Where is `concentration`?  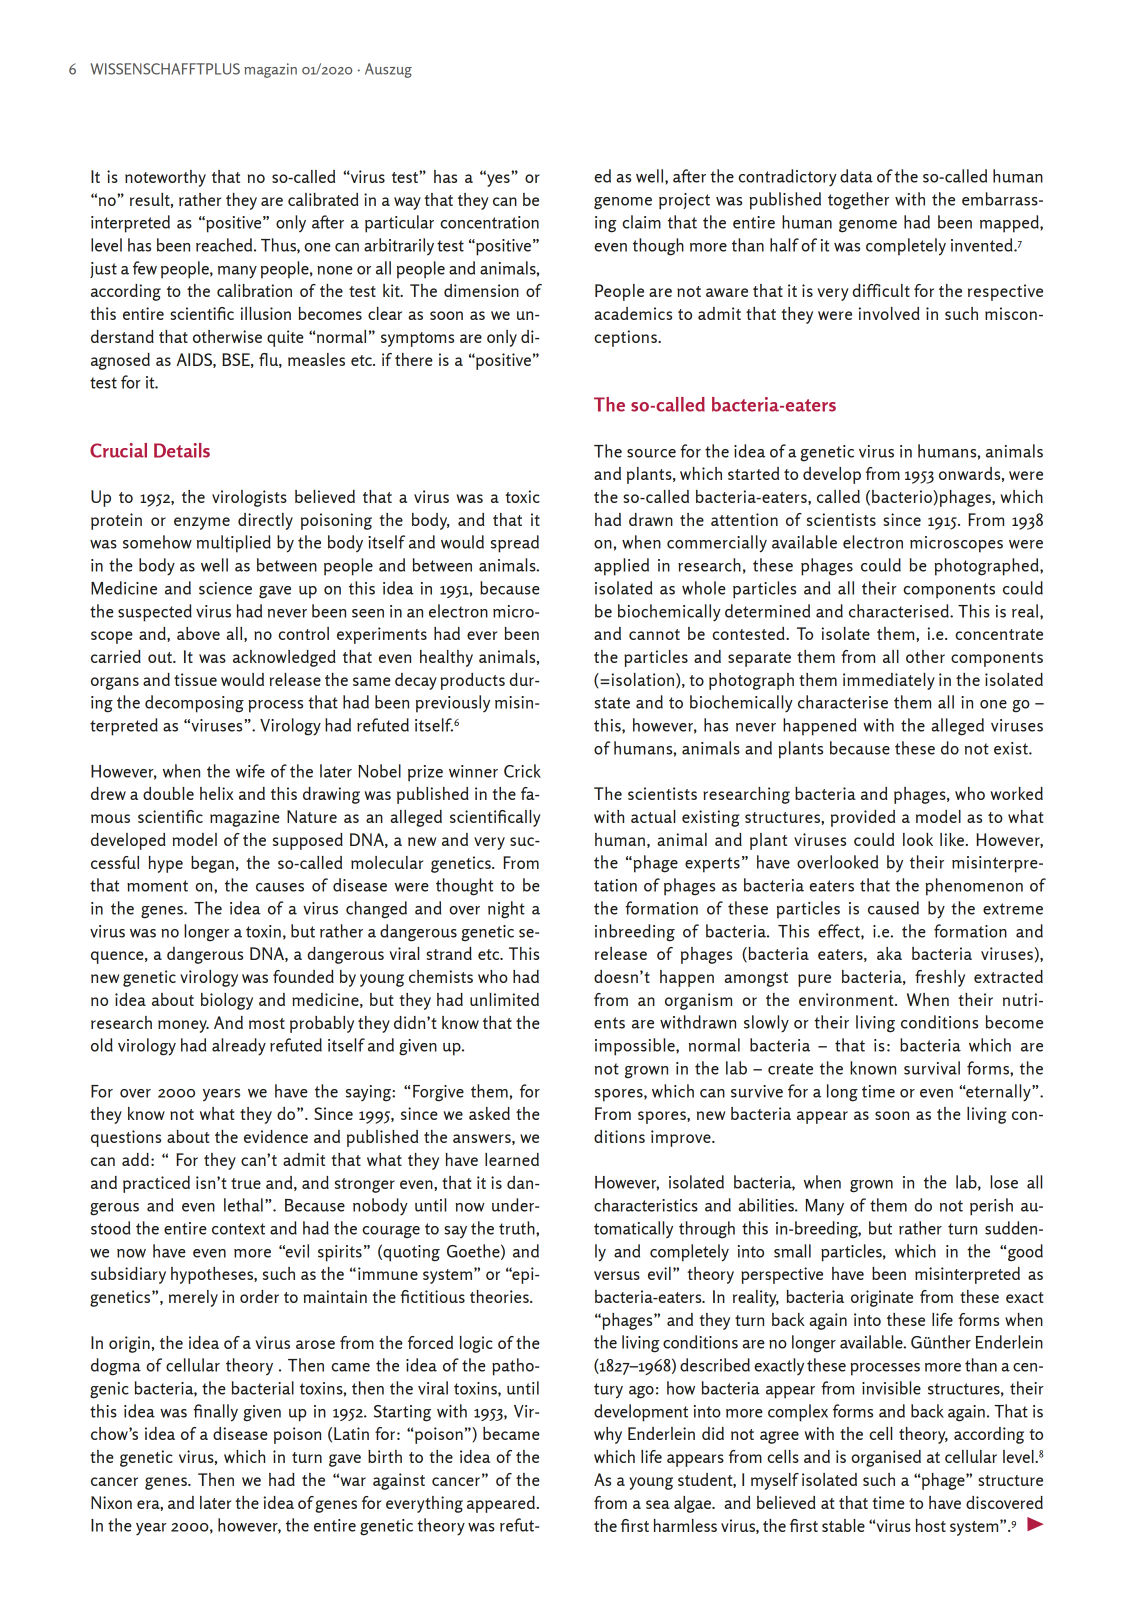 concentration is located at coordinates (489, 222).
